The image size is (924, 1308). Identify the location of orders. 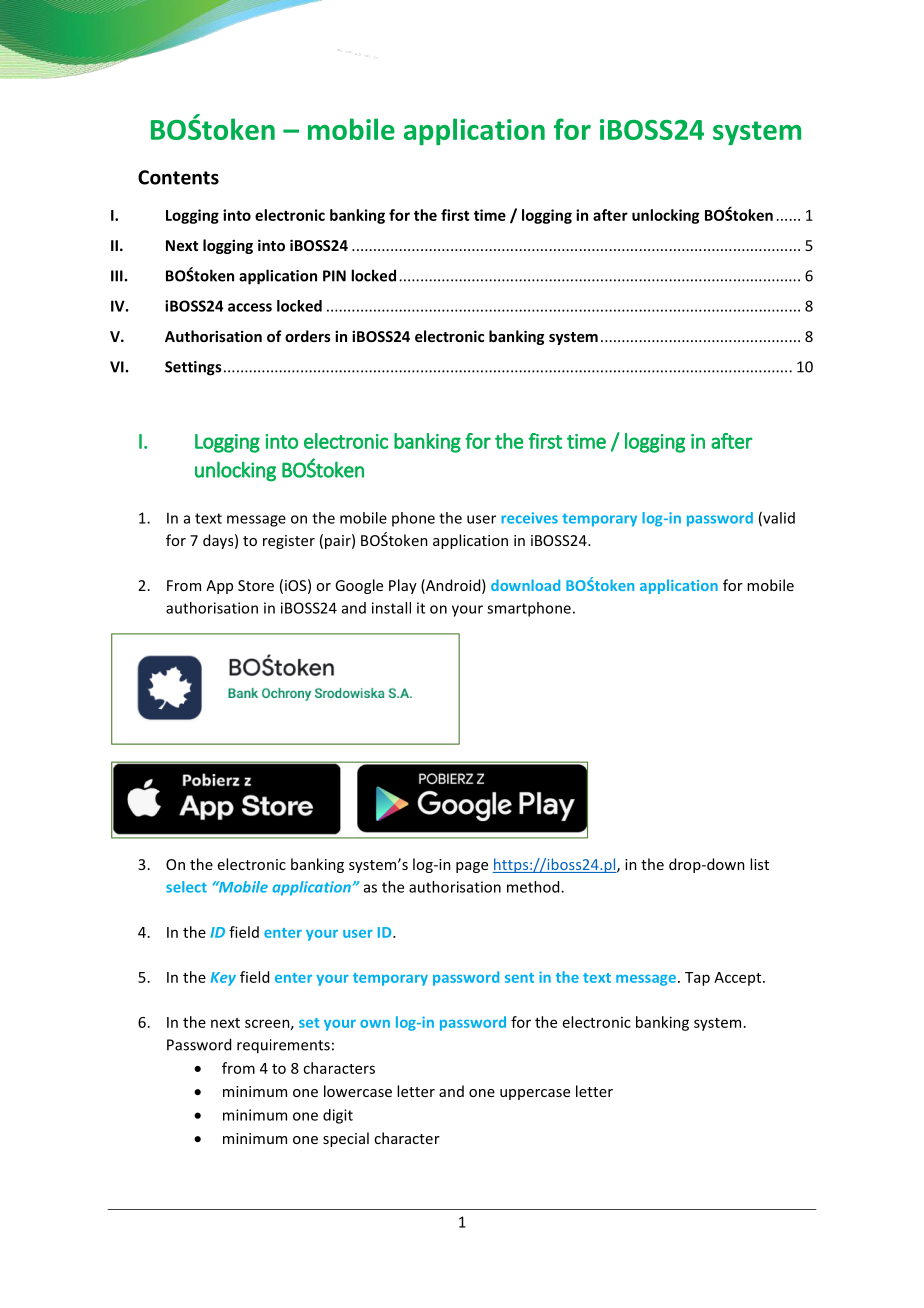
(308, 336).
